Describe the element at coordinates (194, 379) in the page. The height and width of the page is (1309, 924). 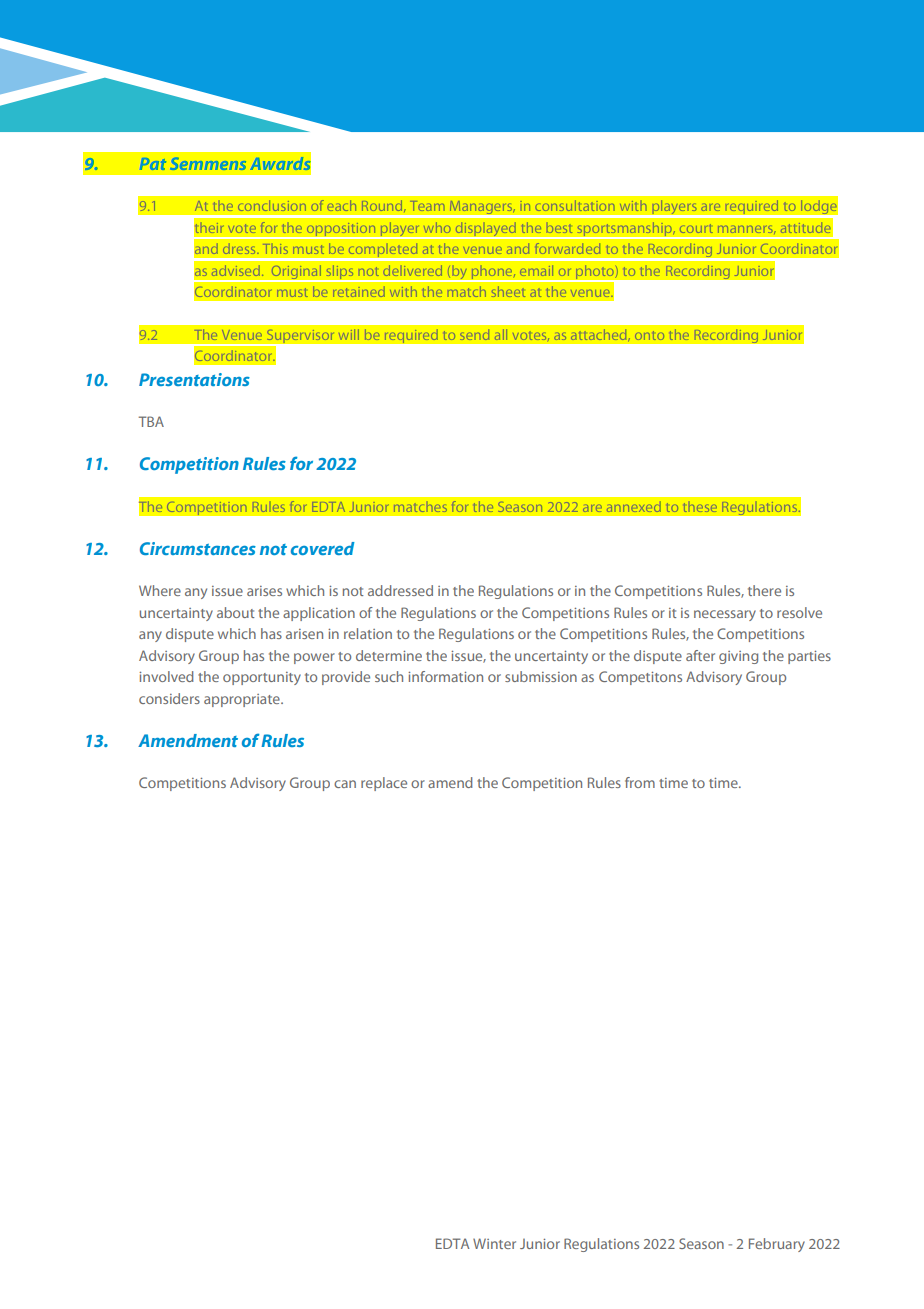
I see `Presentations` at that location.
